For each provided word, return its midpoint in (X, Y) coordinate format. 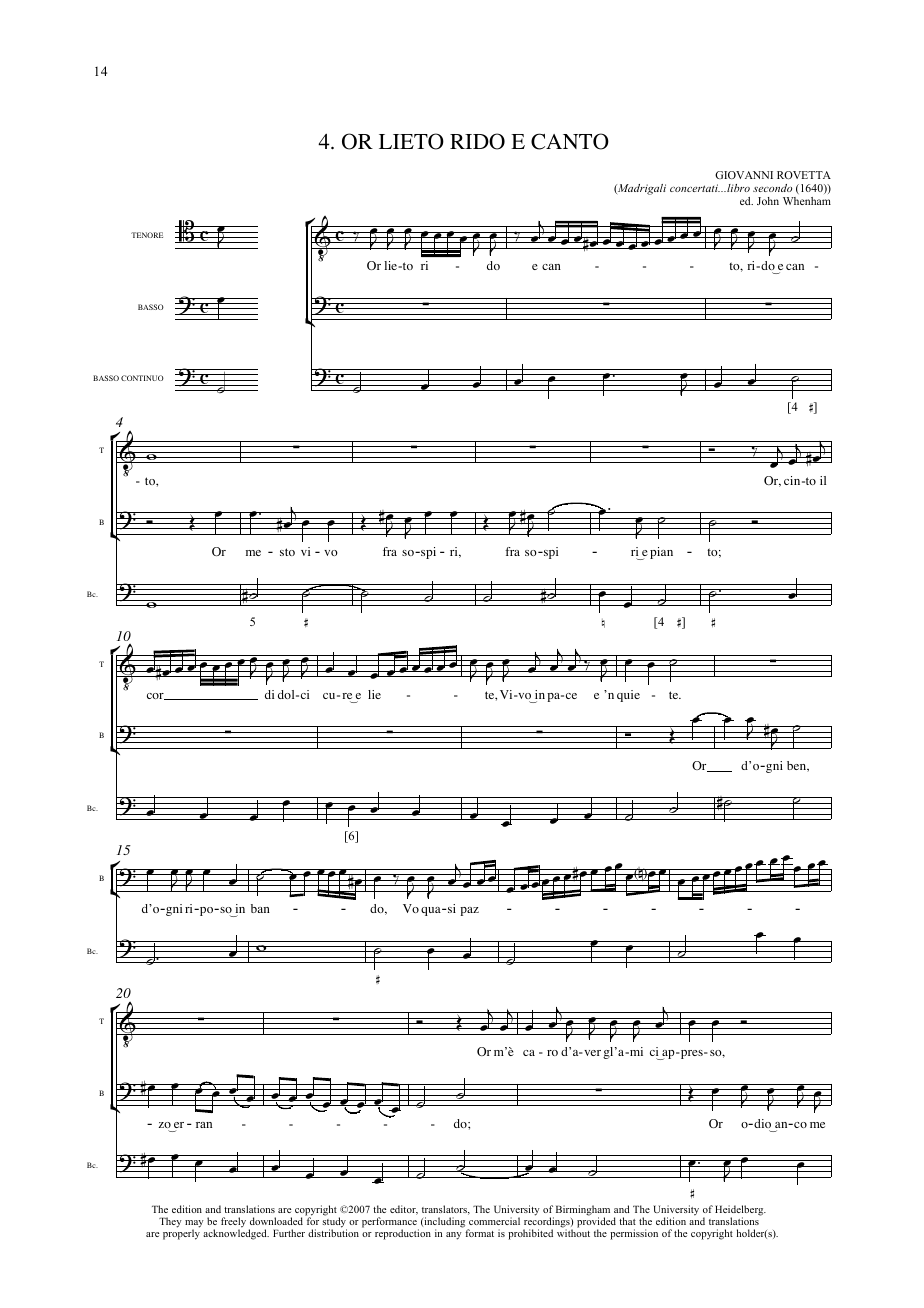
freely (233, 1223)
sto (287, 552)
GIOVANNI (744, 175)
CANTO (570, 141)
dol (287, 694)
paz (469, 911)
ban (260, 908)
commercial (494, 1221)
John (768, 201)
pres (691, 1054)
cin (793, 480)
